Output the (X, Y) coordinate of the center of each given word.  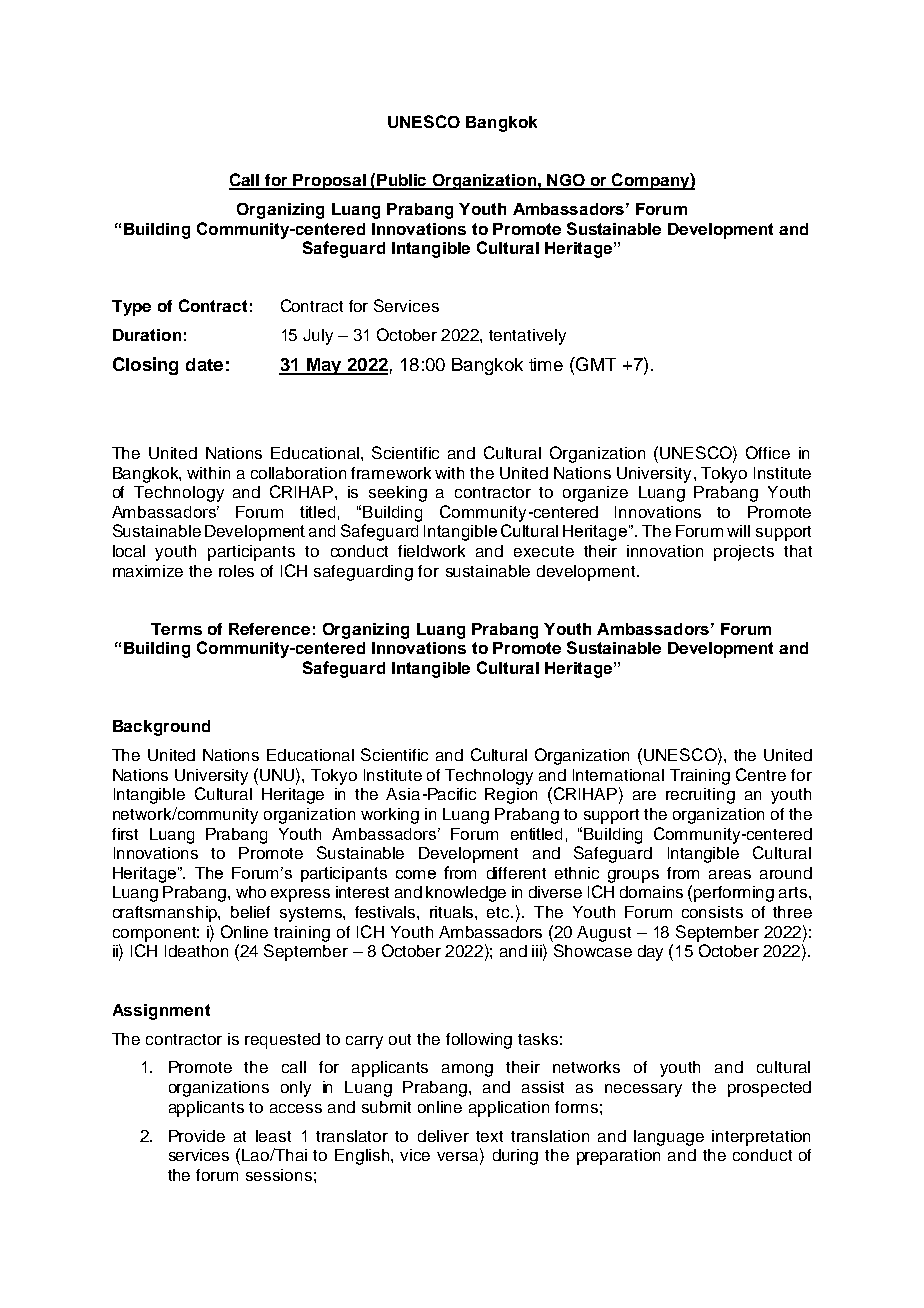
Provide (197, 1136)
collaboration (298, 473)
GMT (595, 364)
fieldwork (431, 551)
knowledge (466, 894)
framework (391, 473)
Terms (176, 629)
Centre (761, 774)
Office (768, 452)
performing (734, 894)
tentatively (527, 337)
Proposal (330, 182)
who (251, 892)
